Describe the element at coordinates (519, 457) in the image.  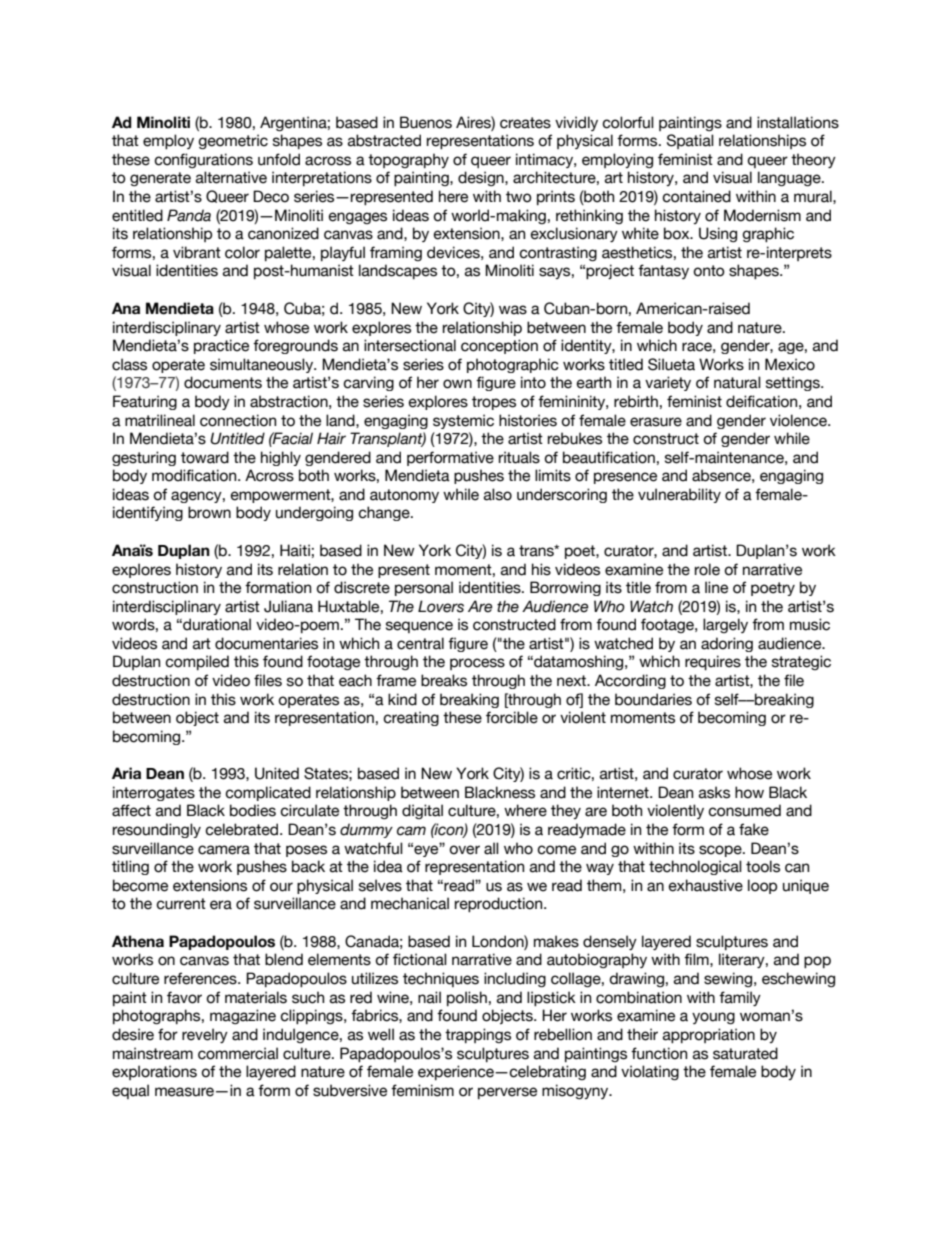
I see `rituals` at that location.
